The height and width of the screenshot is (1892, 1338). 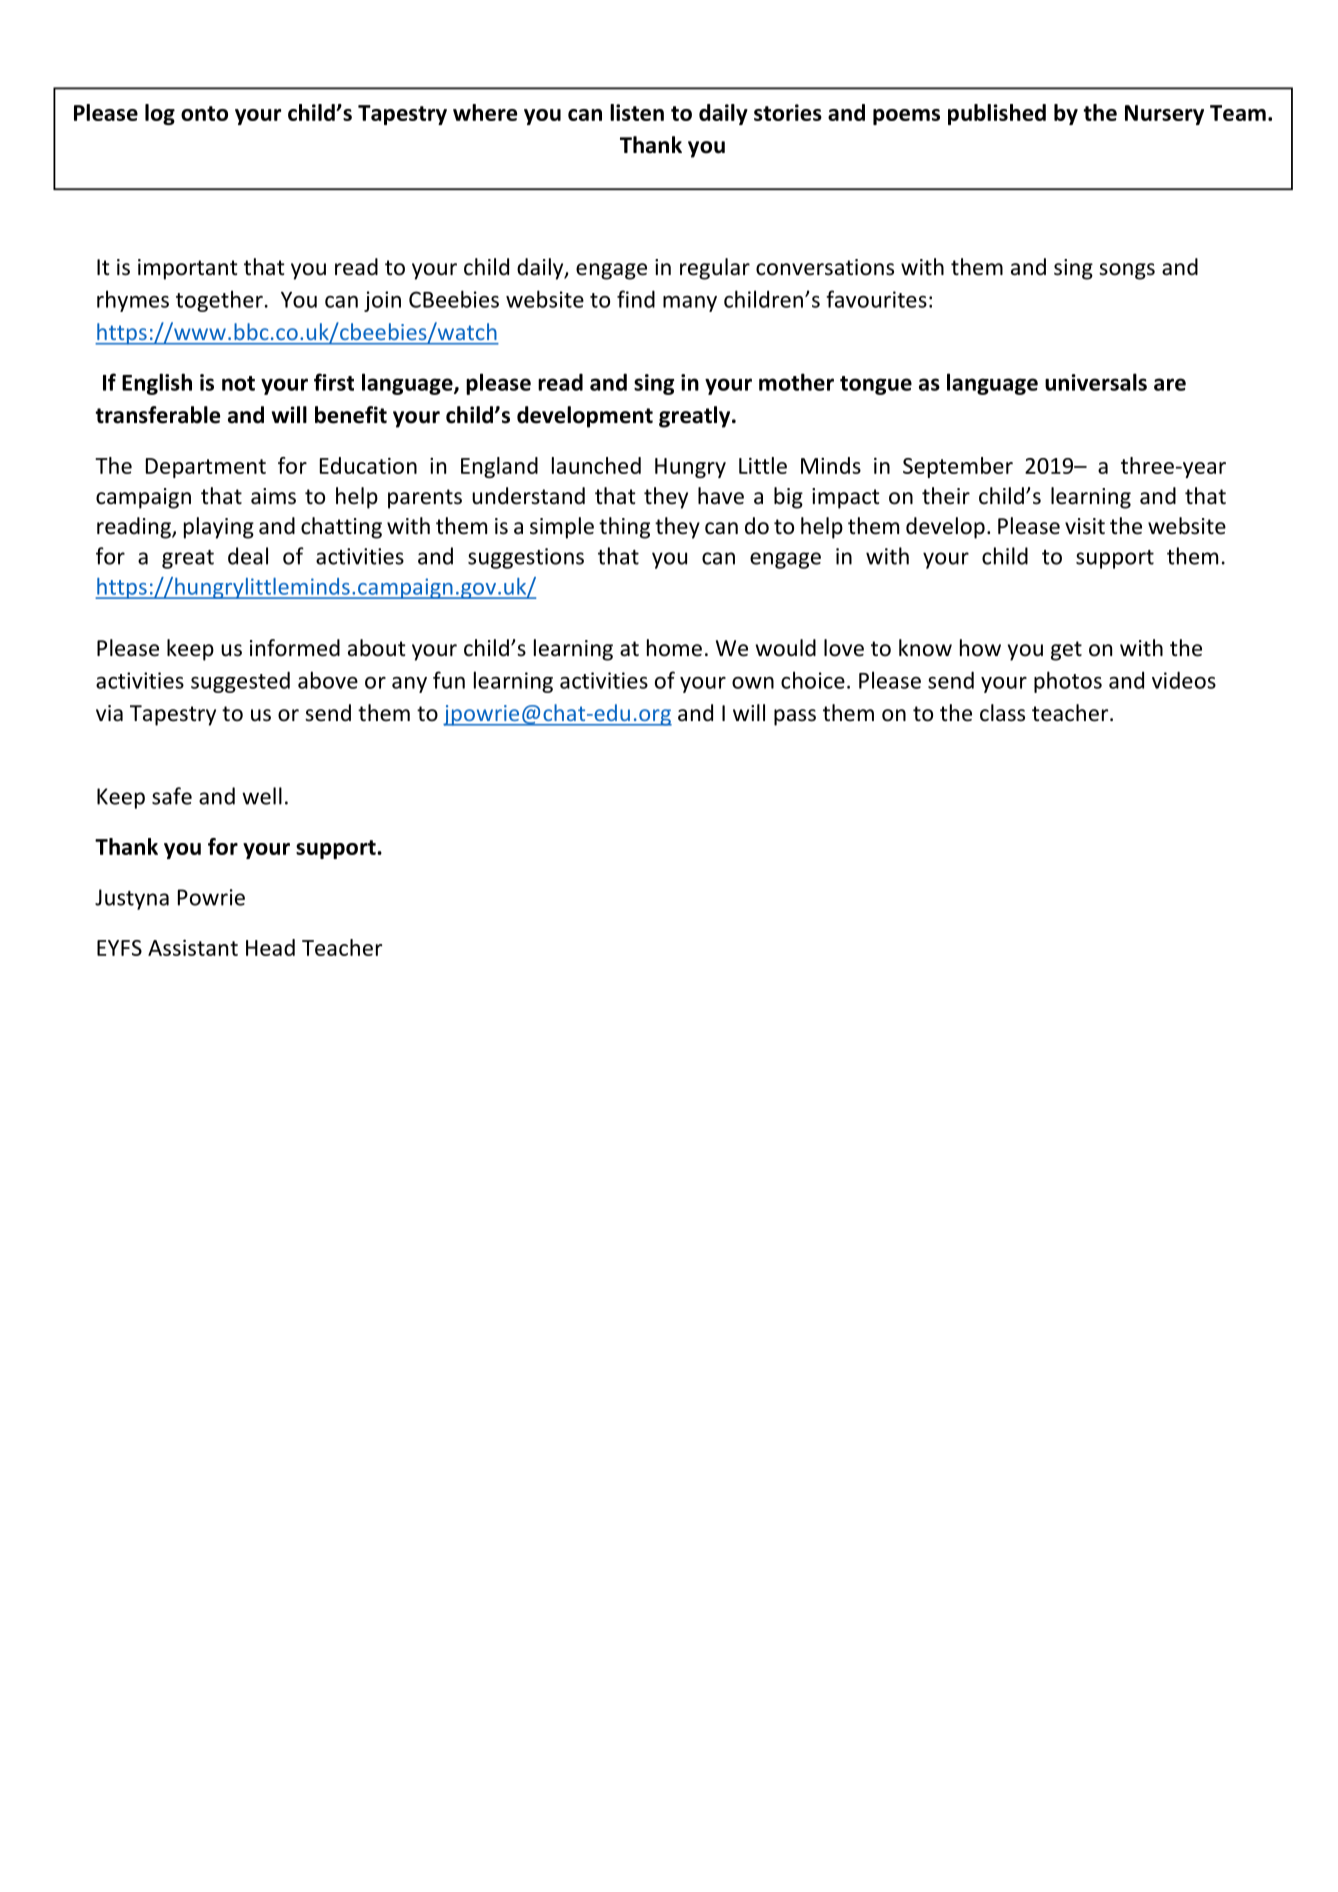 What do you see at coordinates (1096, 382) in the screenshot?
I see `universals` at bounding box center [1096, 382].
